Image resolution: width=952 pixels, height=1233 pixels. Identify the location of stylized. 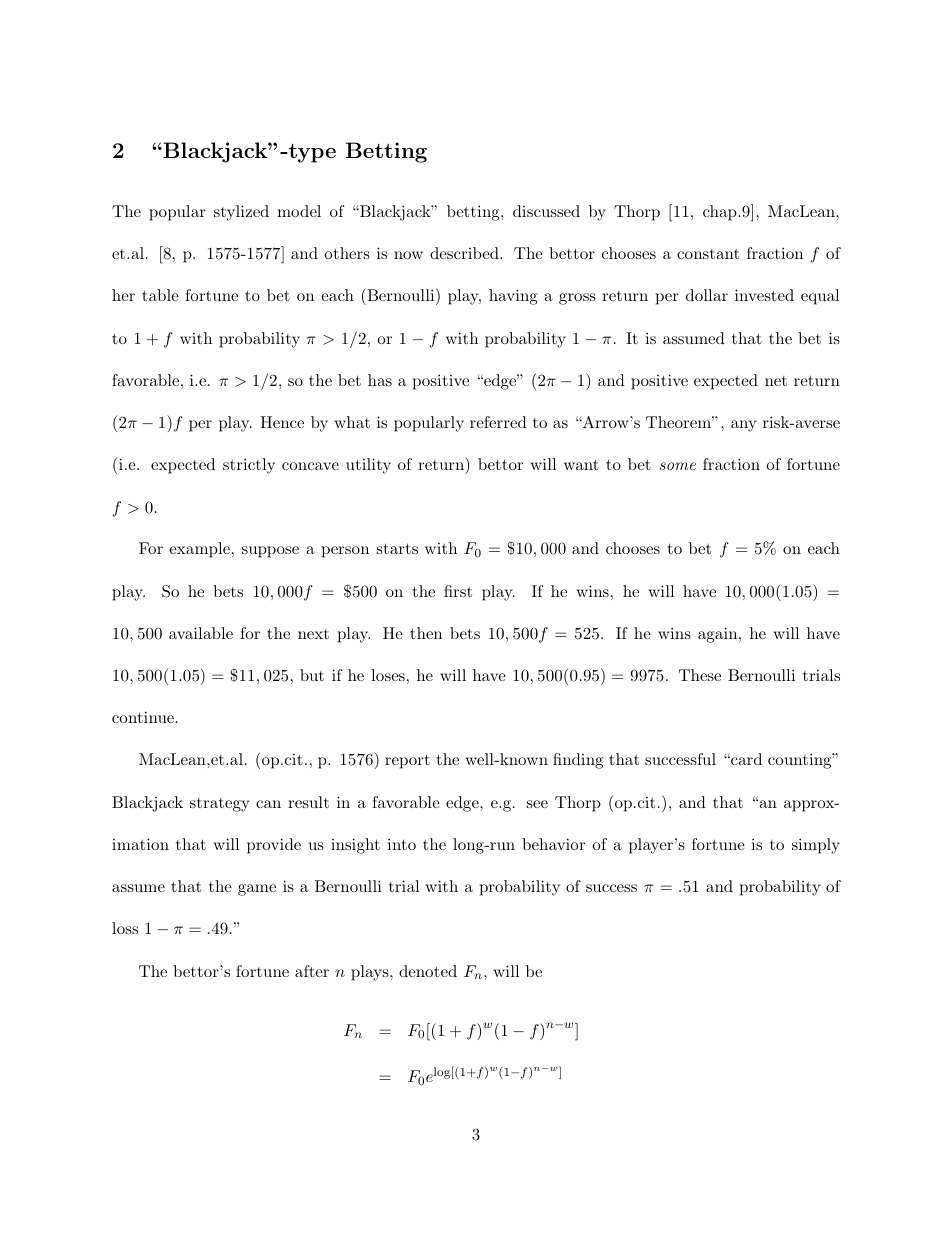
(241, 213).
